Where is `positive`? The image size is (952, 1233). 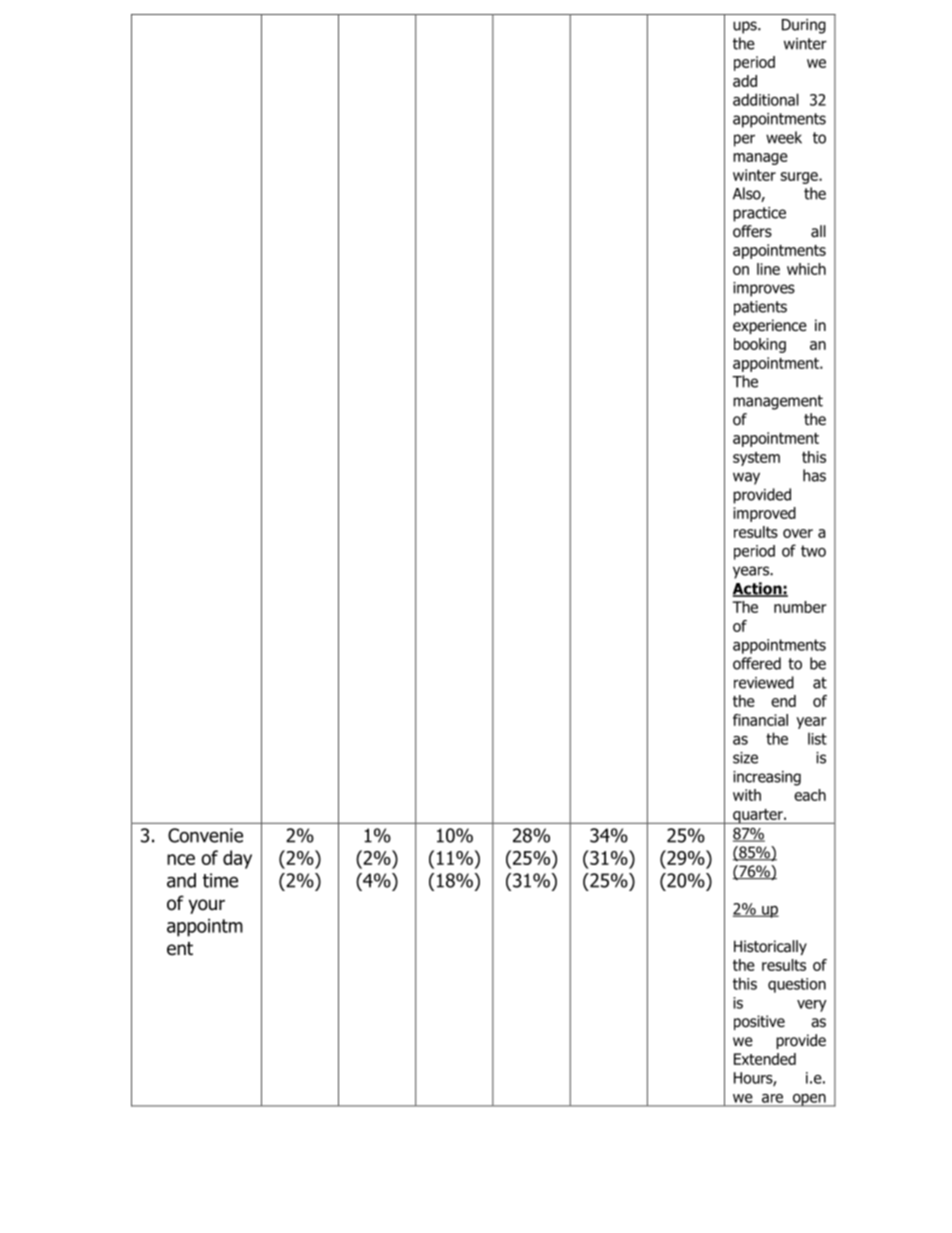
positive is located at coordinates (759, 1022).
